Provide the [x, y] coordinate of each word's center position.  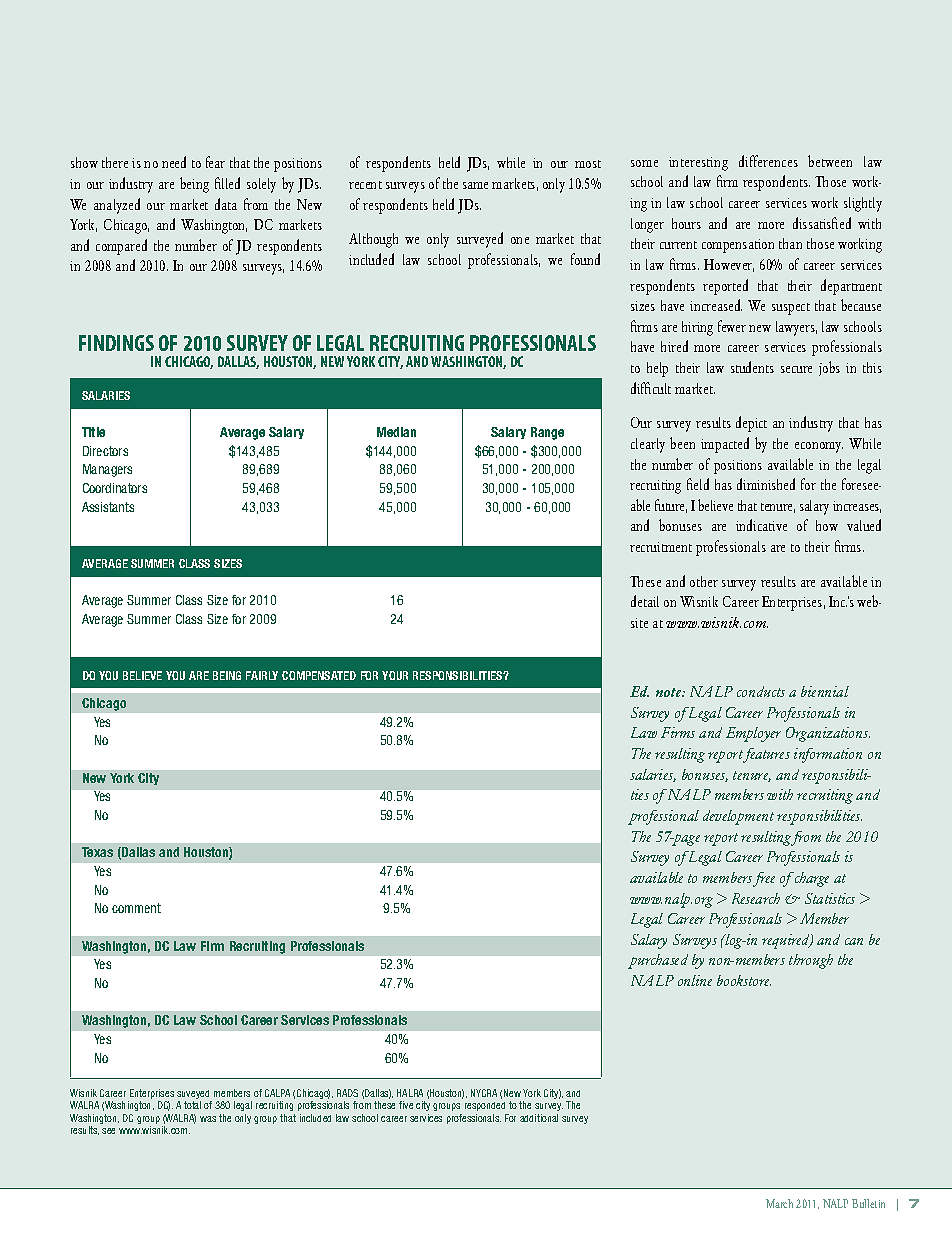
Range [547, 433]
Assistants [108, 507]
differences [768, 161]
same [475, 185]
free [764, 879]
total [192, 1105]
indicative [761, 525]
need [174, 162]
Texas [97, 852]
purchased [658, 961]
